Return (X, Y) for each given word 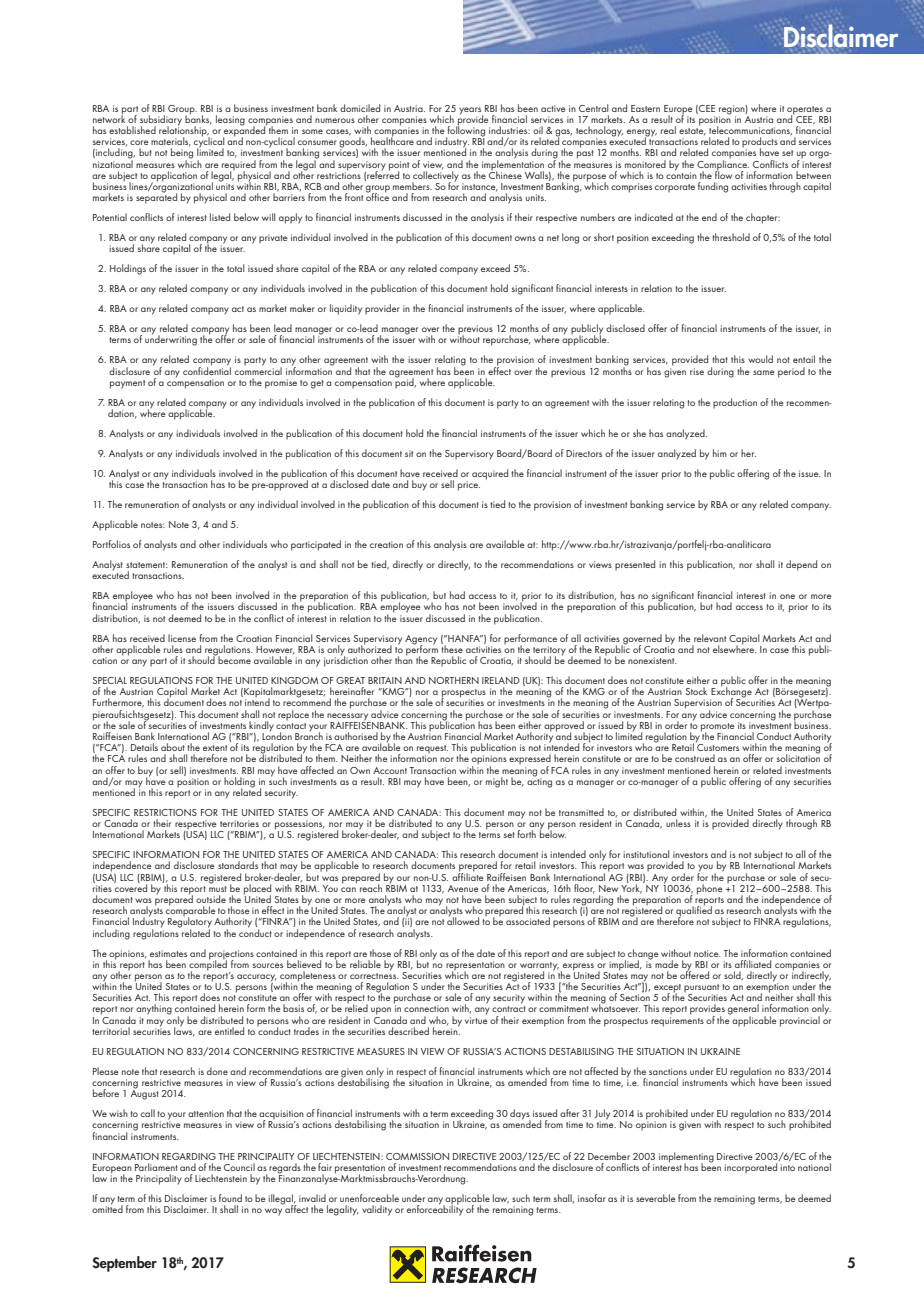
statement (147, 565)
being (182, 153)
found (230, 1198)
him (720, 453)
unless (678, 823)
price (469, 486)
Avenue (463, 888)
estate (692, 132)
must (218, 887)
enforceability (435, 1209)
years (471, 112)
